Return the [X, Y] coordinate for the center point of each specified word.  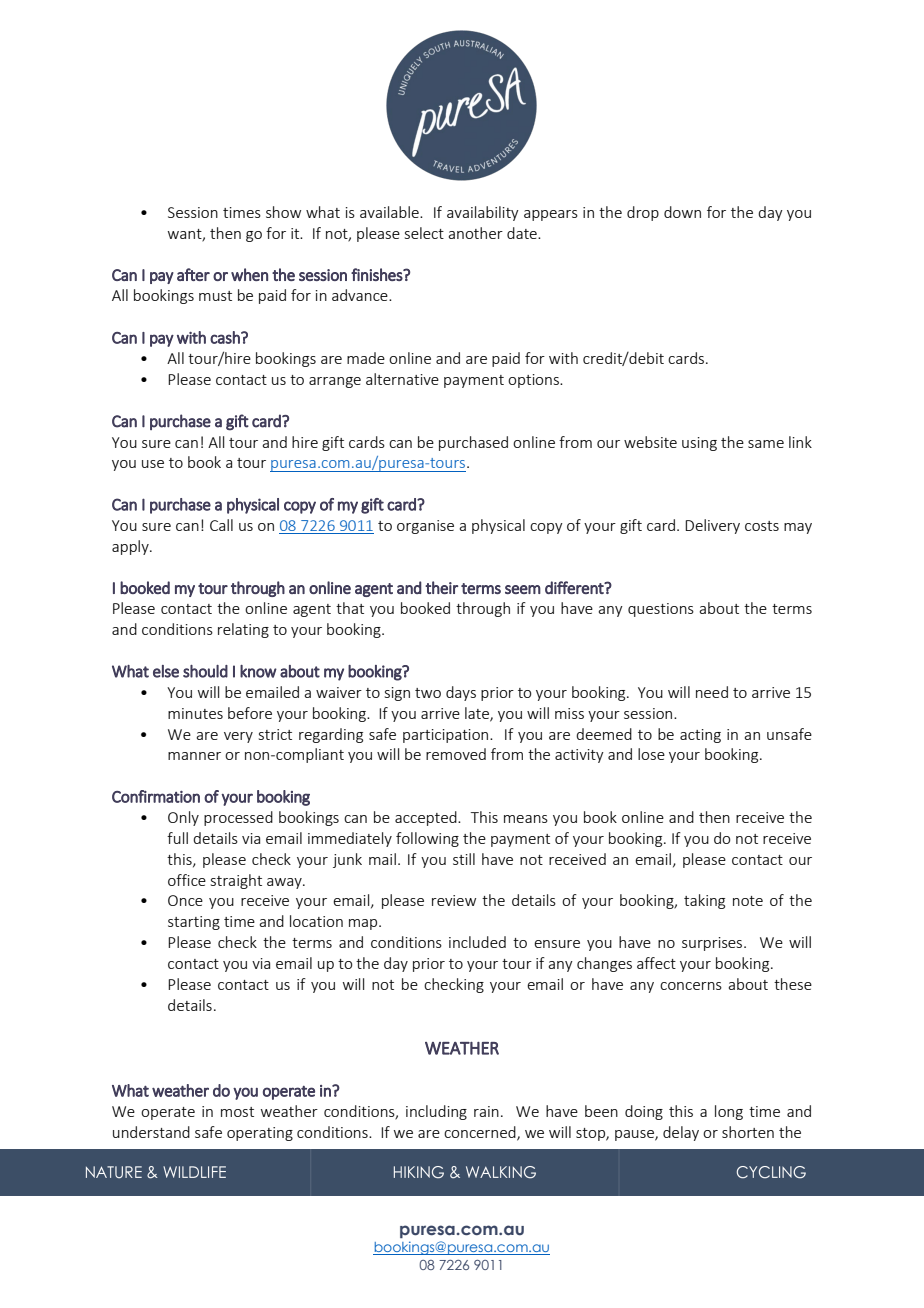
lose [651, 754]
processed [238, 818]
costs [762, 526]
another [475, 233]
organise [425, 527]
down [682, 212]
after [193, 274]
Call [221, 525]
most [237, 1112]
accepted [427, 818]
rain [486, 1111]
